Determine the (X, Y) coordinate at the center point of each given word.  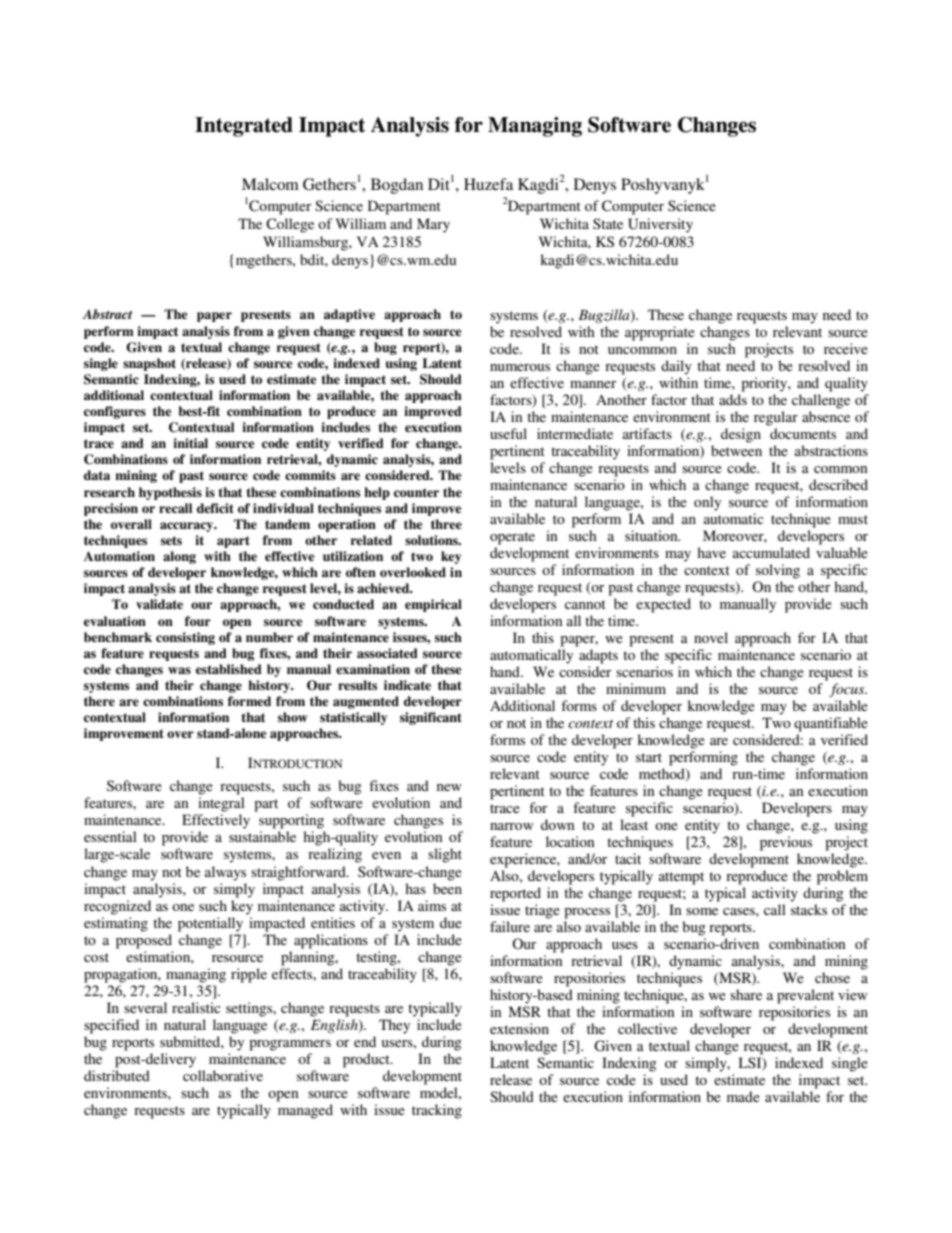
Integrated (244, 127)
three (446, 524)
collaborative (223, 1074)
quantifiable (831, 724)
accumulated (771, 552)
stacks (809, 909)
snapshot (149, 364)
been (447, 887)
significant (431, 718)
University (660, 225)
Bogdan (397, 186)
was (179, 670)
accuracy (188, 527)
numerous (520, 367)
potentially (210, 924)
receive (846, 348)
